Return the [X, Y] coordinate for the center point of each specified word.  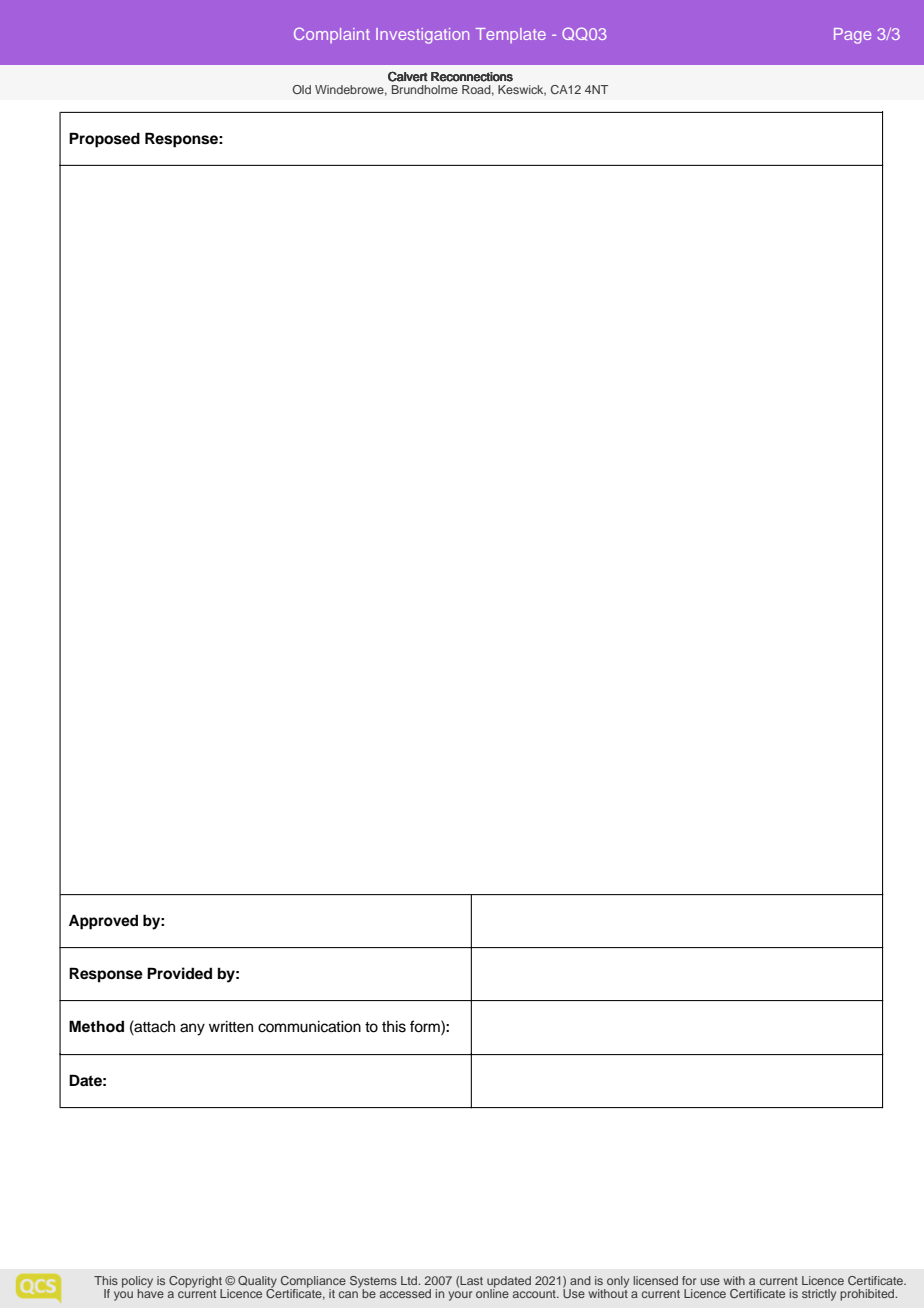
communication [309, 1027]
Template [511, 35]
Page [852, 36]
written [231, 1027]
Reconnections [472, 77]
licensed [656, 1280]
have [150, 1292]
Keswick [522, 90]
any [192, 1029]
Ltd [410, 1280]
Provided [179, 973]
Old [301, 89]
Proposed [104, 140]
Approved [103, 922]
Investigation [422, 36]
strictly [819, 1295]
